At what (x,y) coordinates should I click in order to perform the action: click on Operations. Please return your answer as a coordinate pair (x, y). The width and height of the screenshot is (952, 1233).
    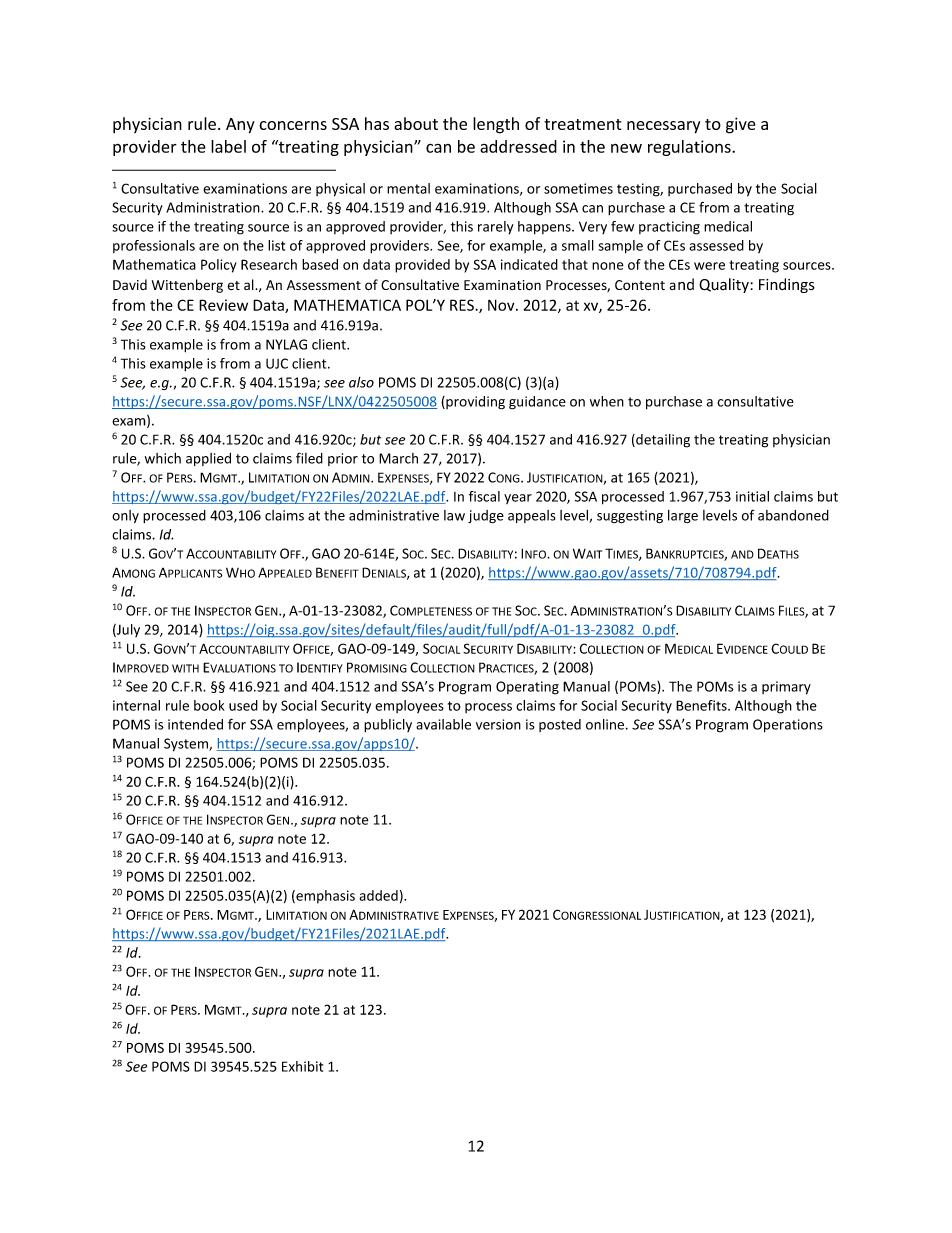
    Looking at the image, I should click on (788, 726).
